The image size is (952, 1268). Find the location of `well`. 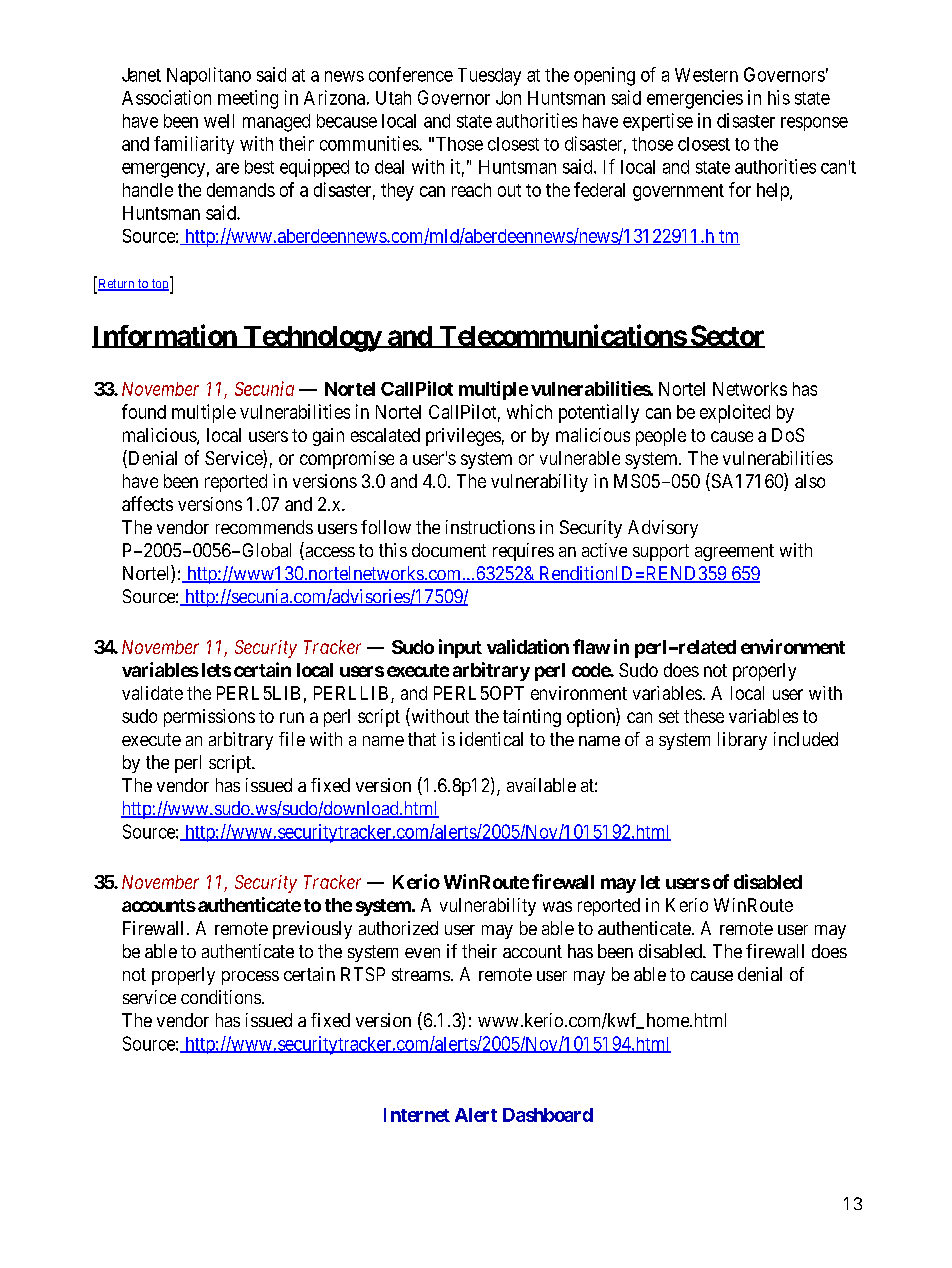

well is located at coordinates (219, 121).
